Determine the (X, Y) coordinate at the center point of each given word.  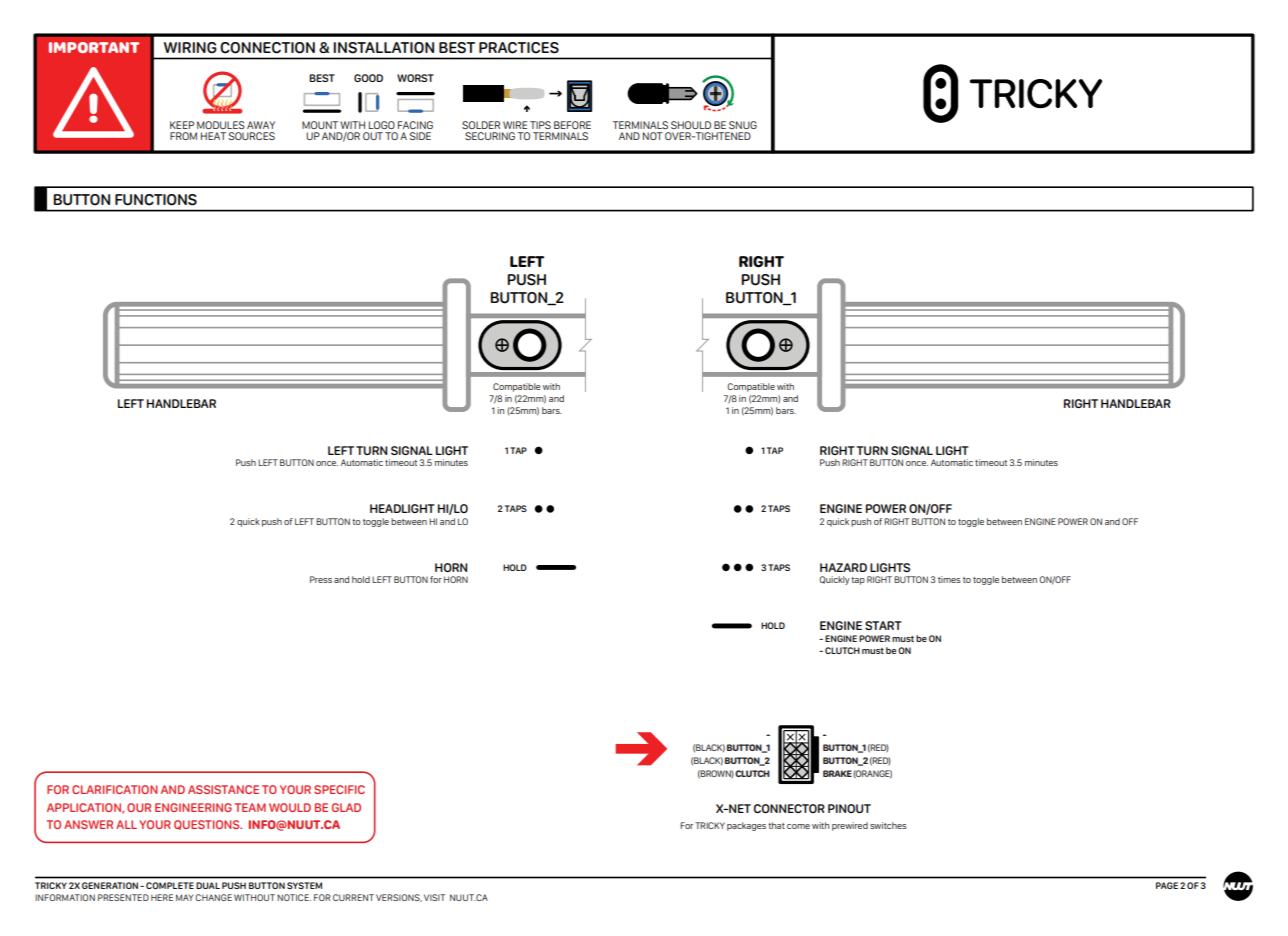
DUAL (208, 885)
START (883, 625)
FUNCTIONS (156, 200)
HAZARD (843, 567)
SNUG (743, 125)
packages (746, 826)
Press (321, 579)
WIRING (190, 48)
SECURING (490, 136)
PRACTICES (519, 48)
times (949, 579)
